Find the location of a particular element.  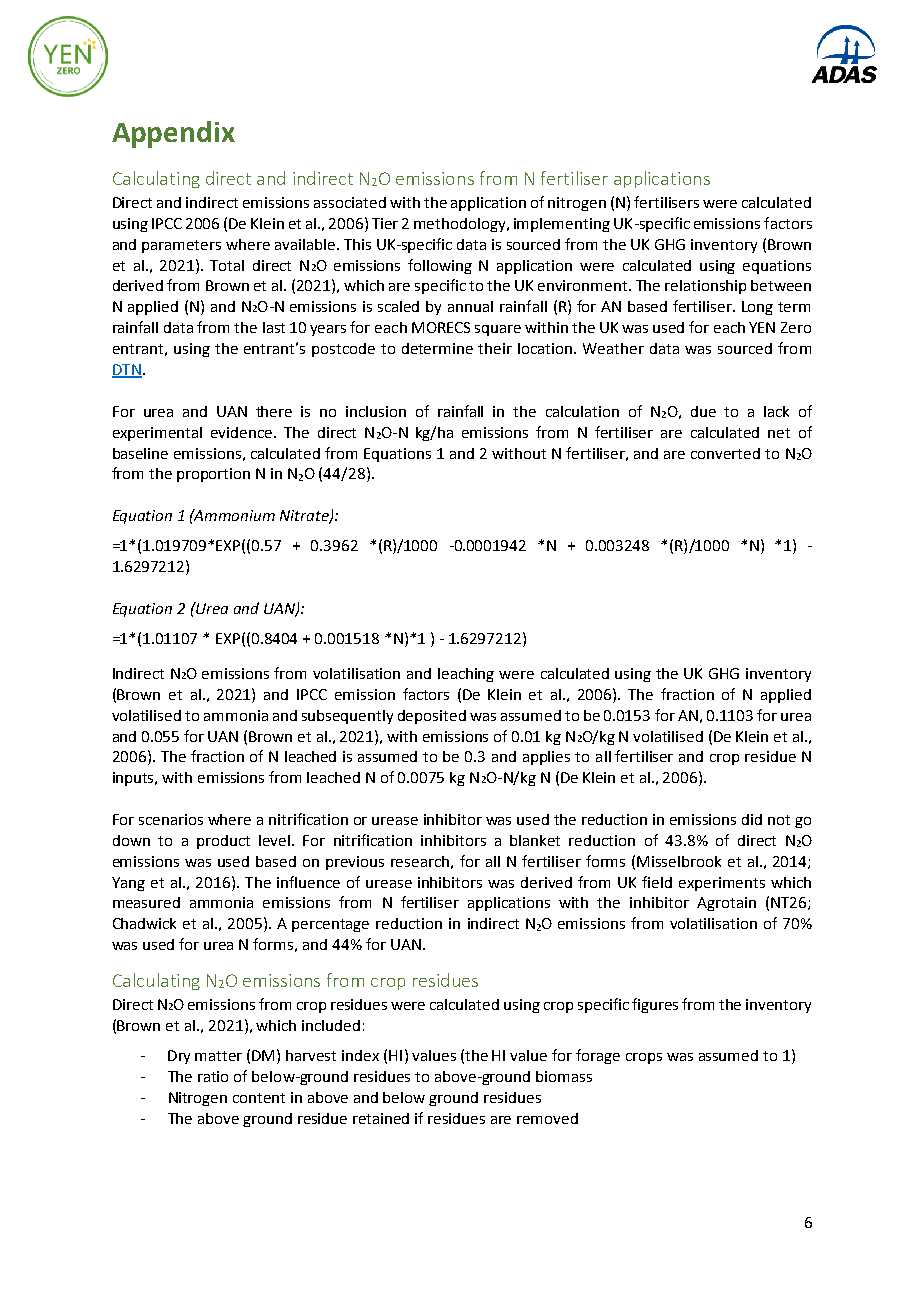

experiments is located at coordinates (722, 884).
